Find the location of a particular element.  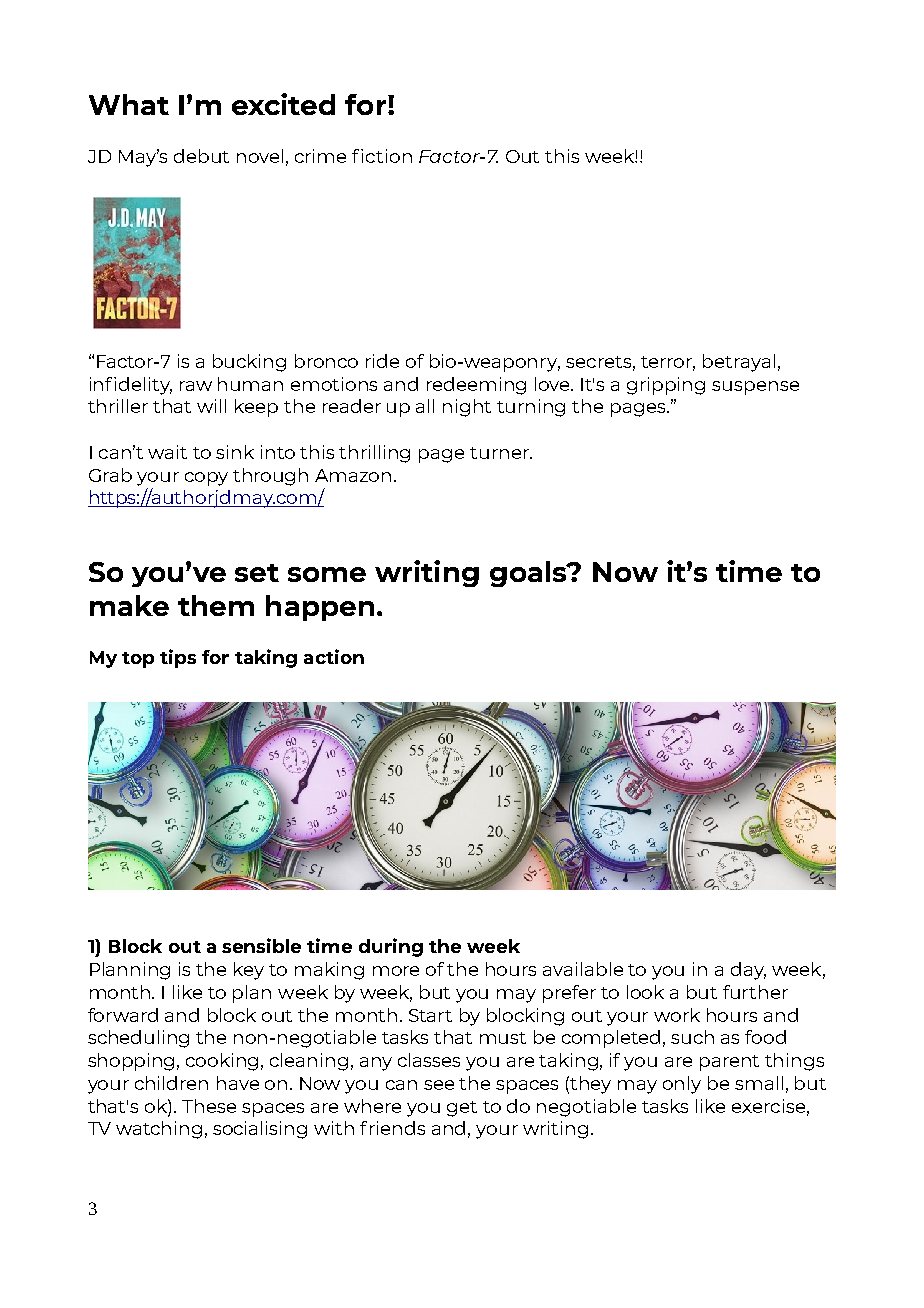

tips is located at coordinates (178, 658).
